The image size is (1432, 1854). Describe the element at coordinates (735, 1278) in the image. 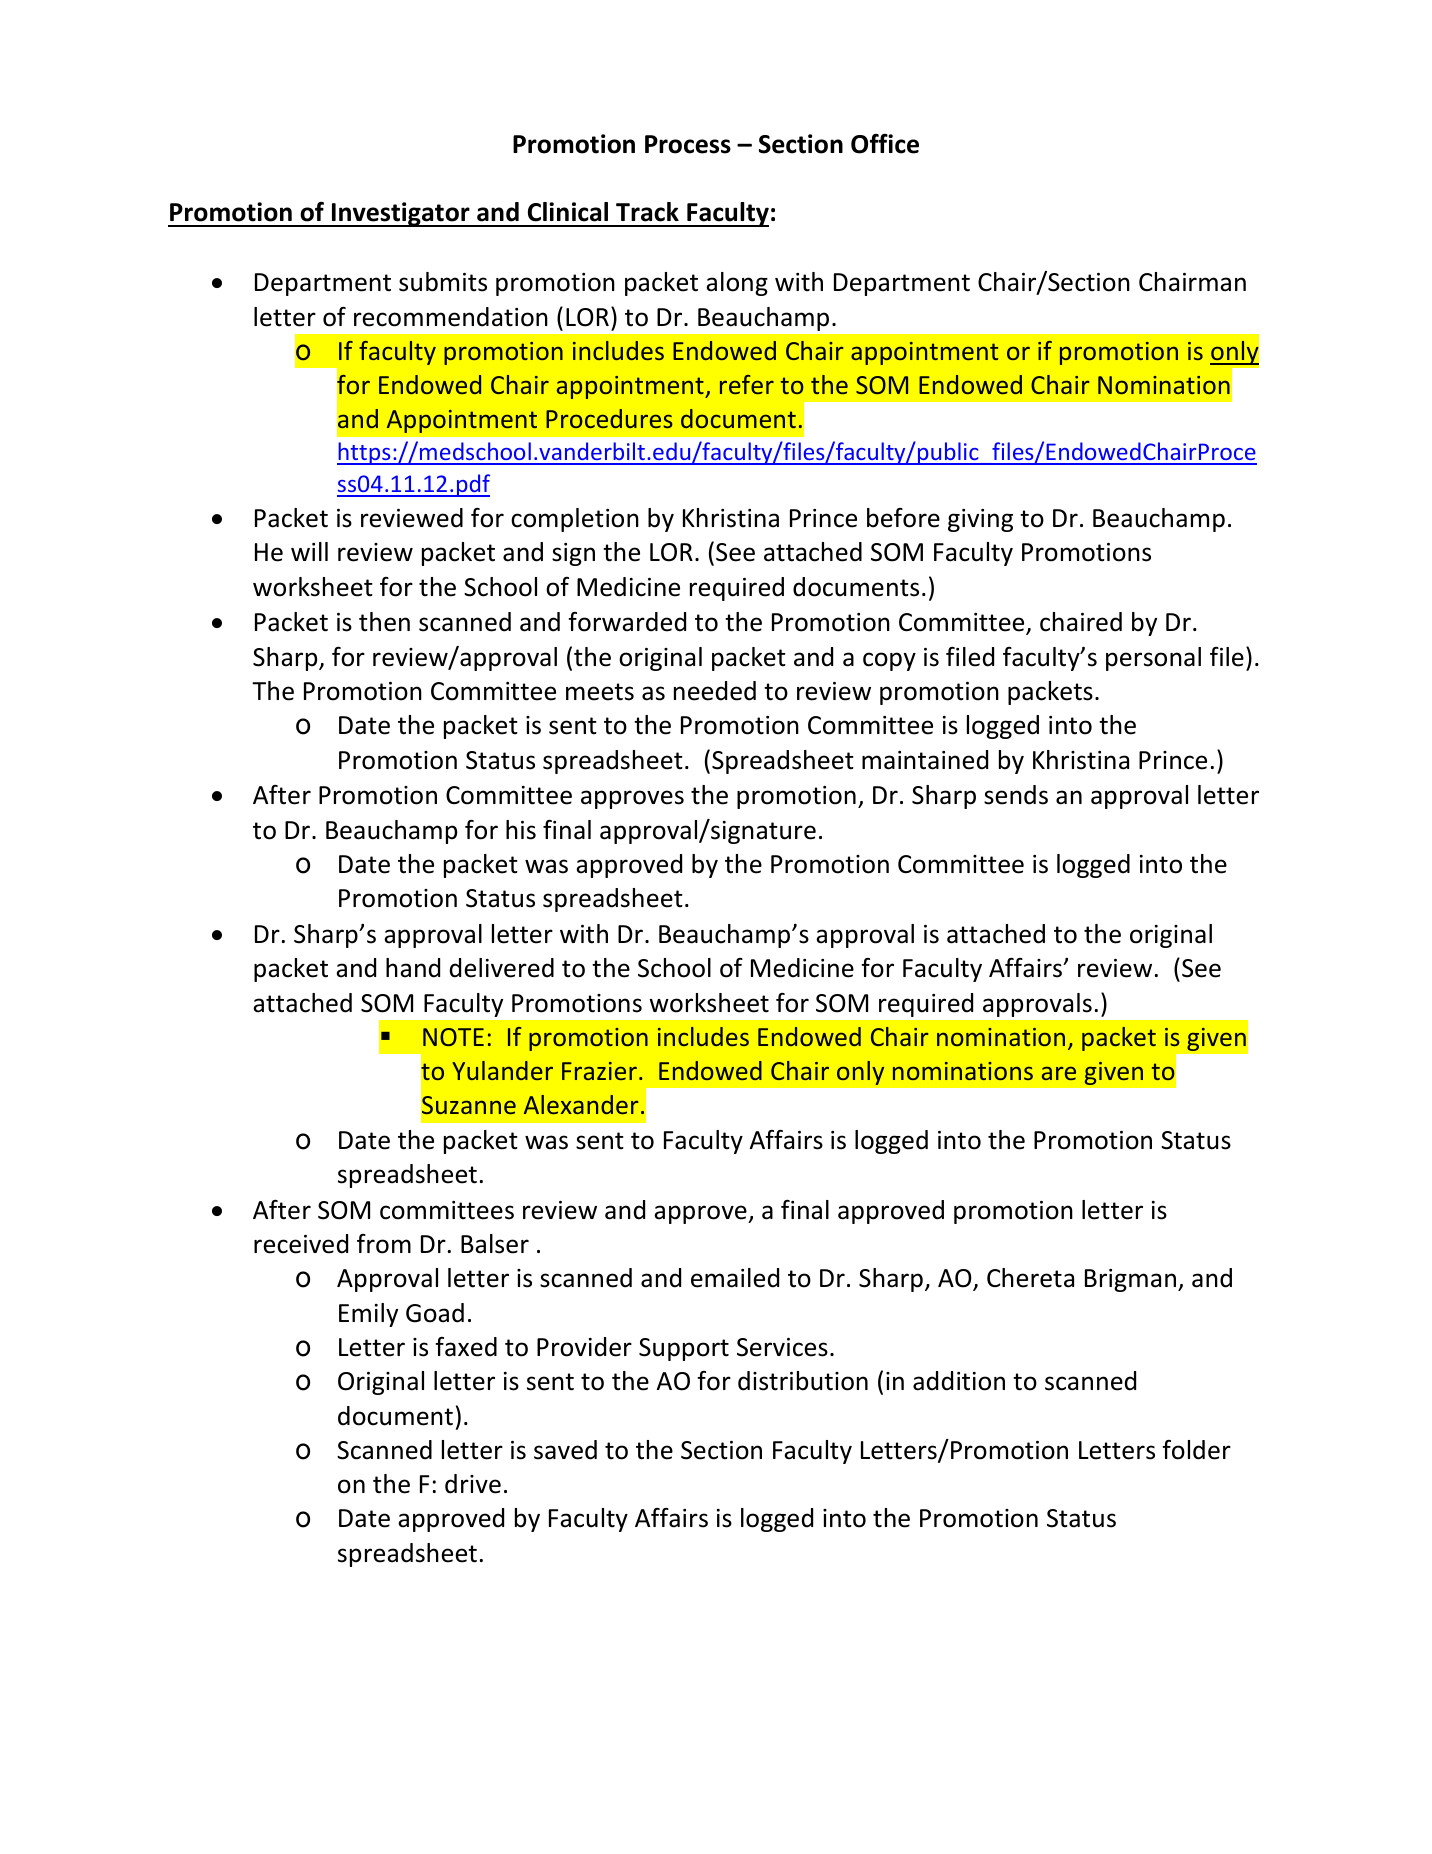

I see `emailed` at that location.
